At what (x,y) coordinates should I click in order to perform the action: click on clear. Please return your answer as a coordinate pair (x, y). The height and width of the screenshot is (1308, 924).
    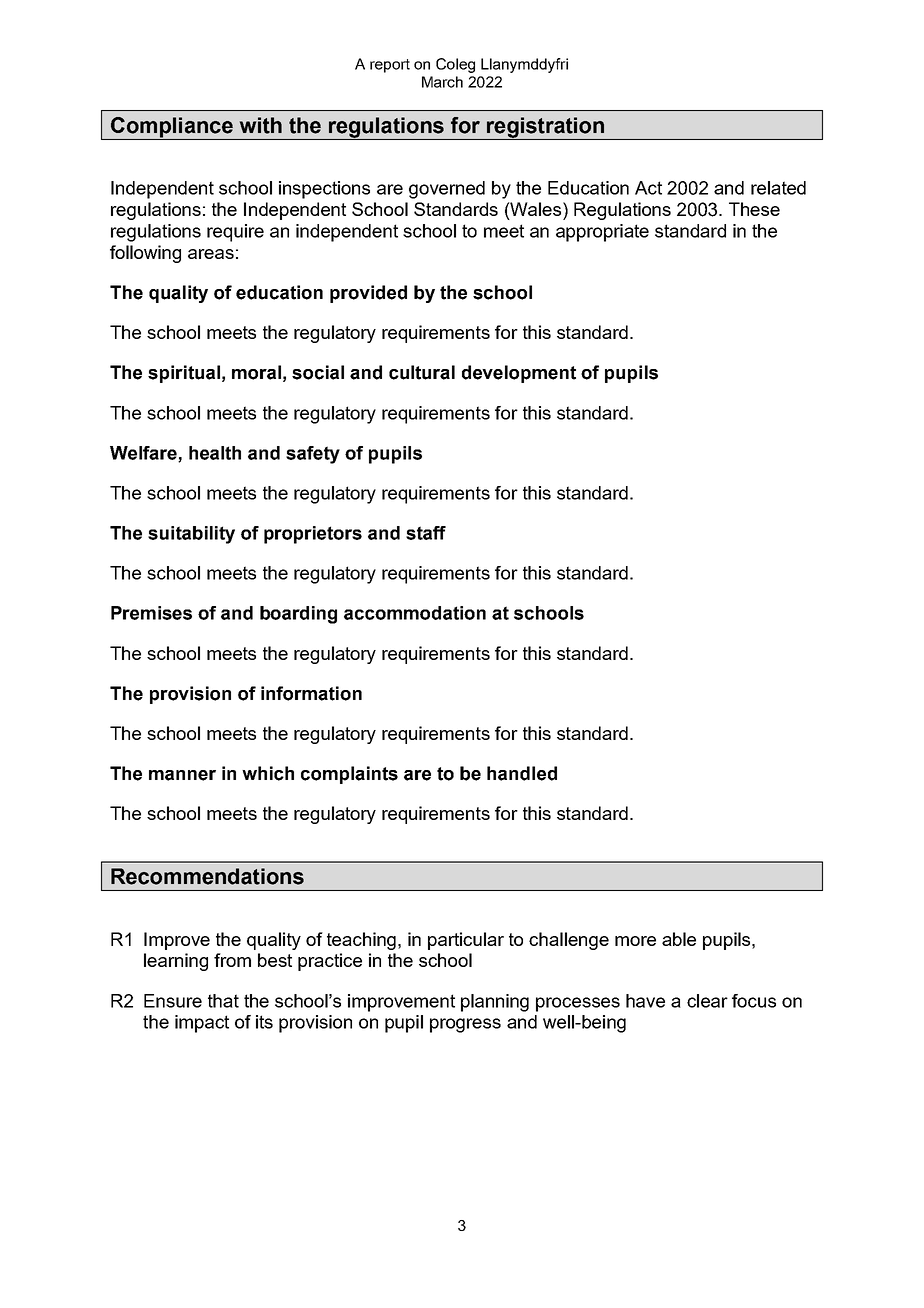
    Looking at the image, I should click on (707, 1001).
